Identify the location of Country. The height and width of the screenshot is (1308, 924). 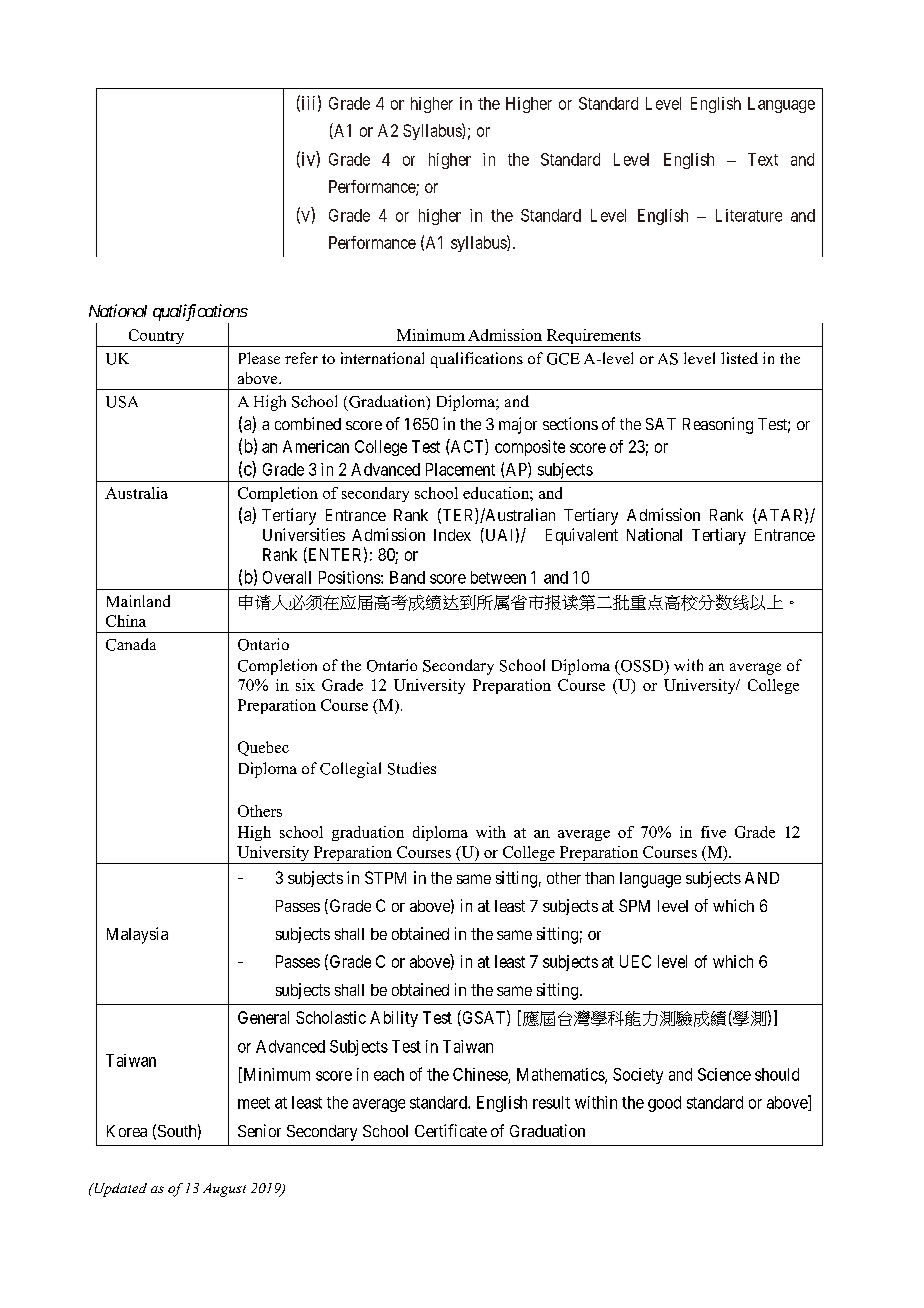
(156, 338).
